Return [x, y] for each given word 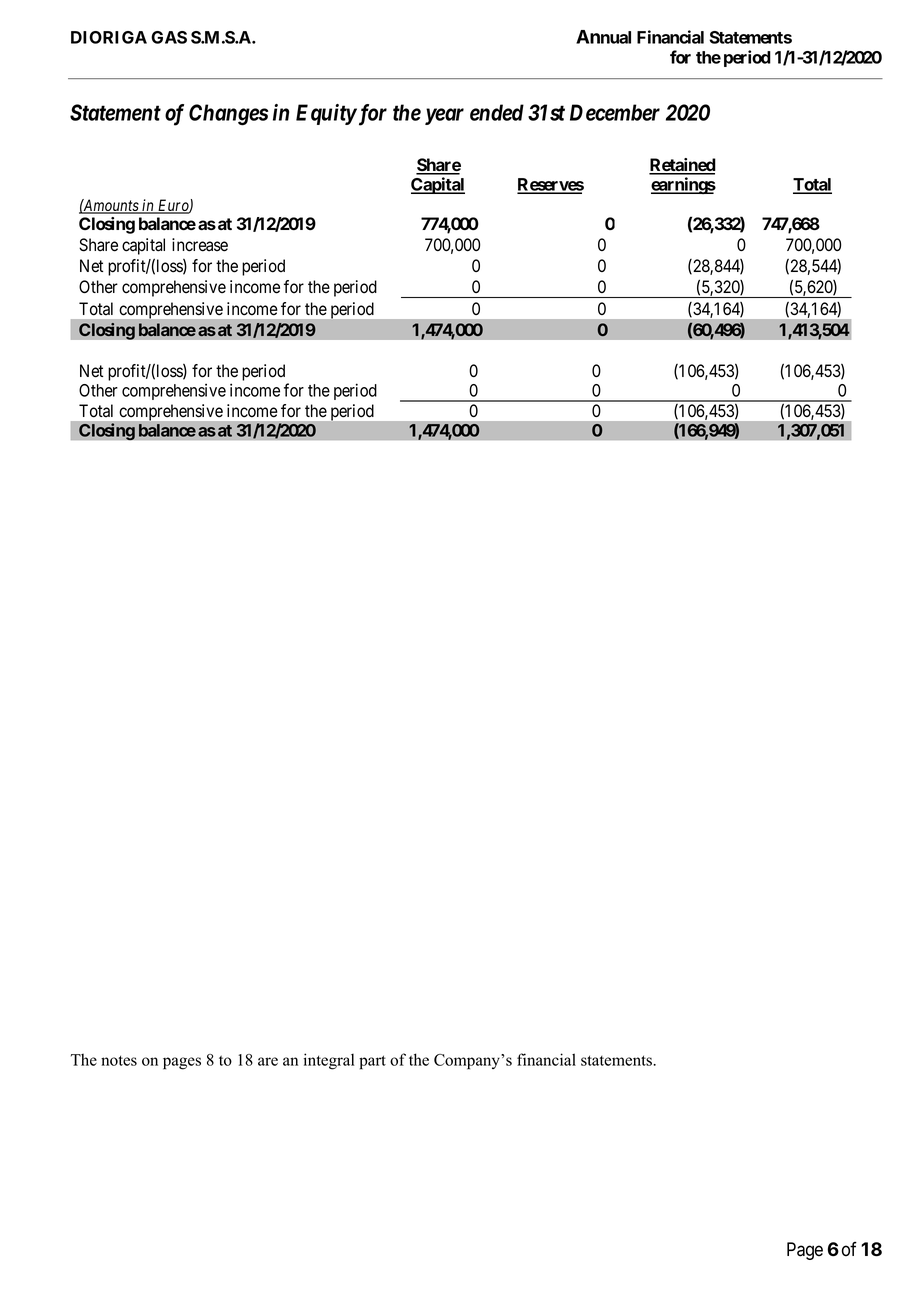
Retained [682, 166]
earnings [683, 185]
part [372, 1062]
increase [200, 245]
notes [119, 1060]
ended [497, 112]
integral [329, 1061]
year [444, 116]
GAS [169, 37]
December [615, 112]
